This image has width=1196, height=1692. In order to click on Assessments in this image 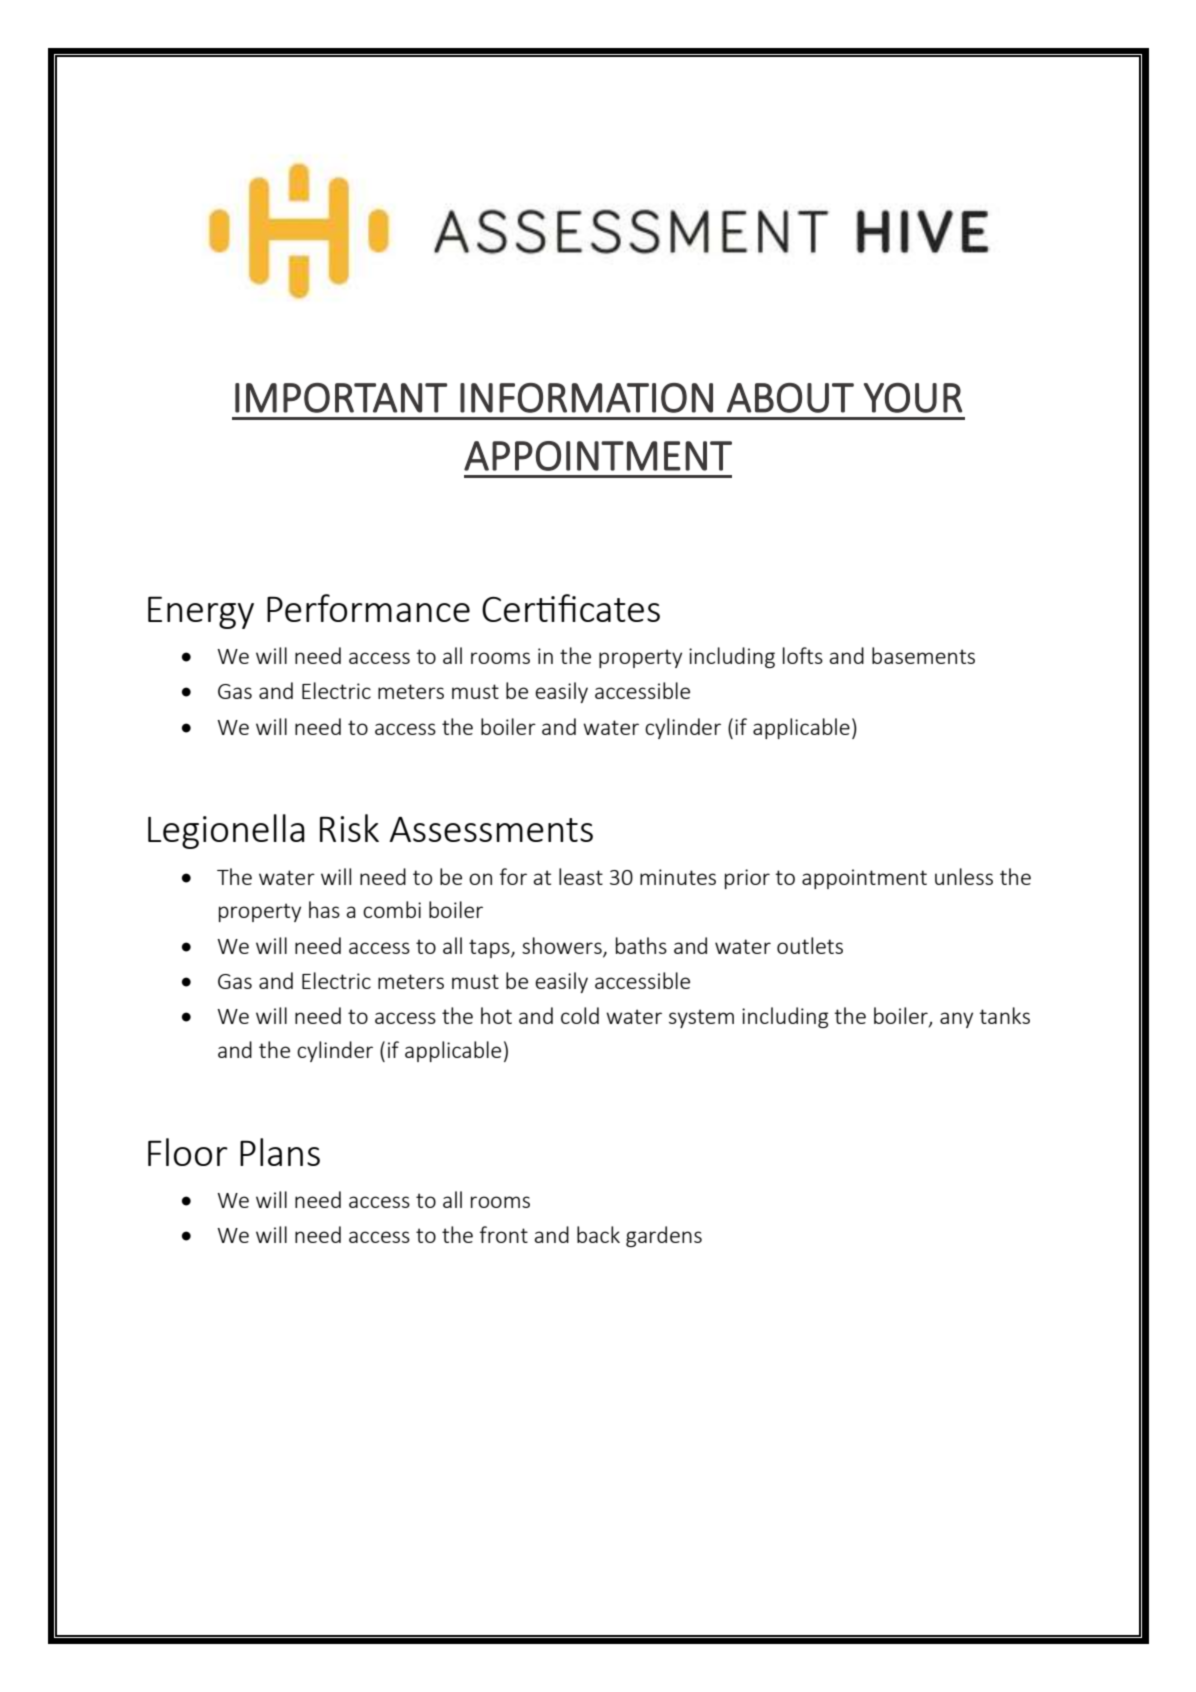, I will do `click(491, 829)`.
